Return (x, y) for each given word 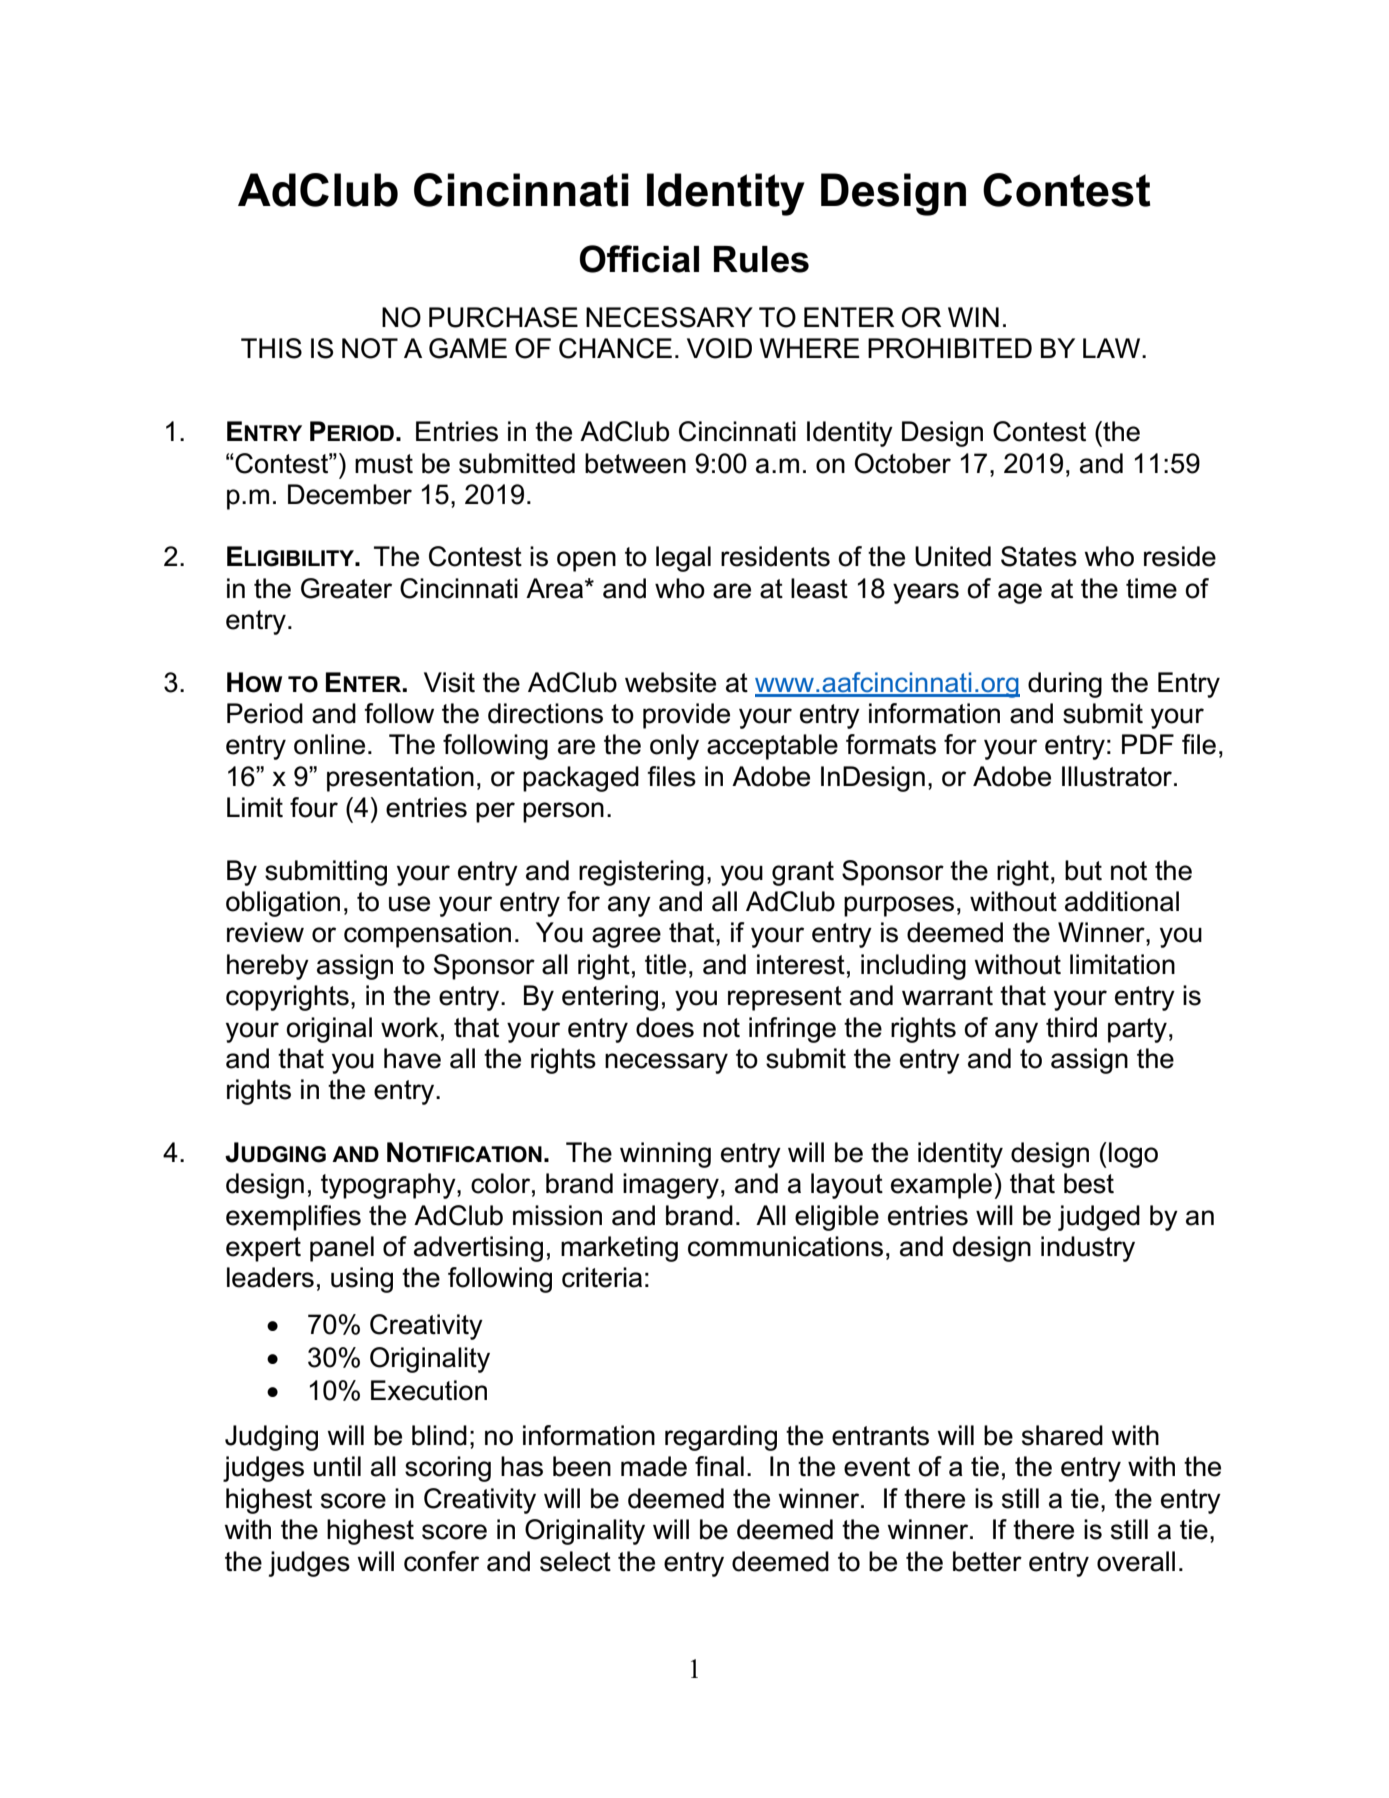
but (1083, 870)
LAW (1113, 348)
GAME (468, 348)
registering (641, 873)
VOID (719, 348)
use (409, 904)
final (719, 1466)
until (337, 1466)
